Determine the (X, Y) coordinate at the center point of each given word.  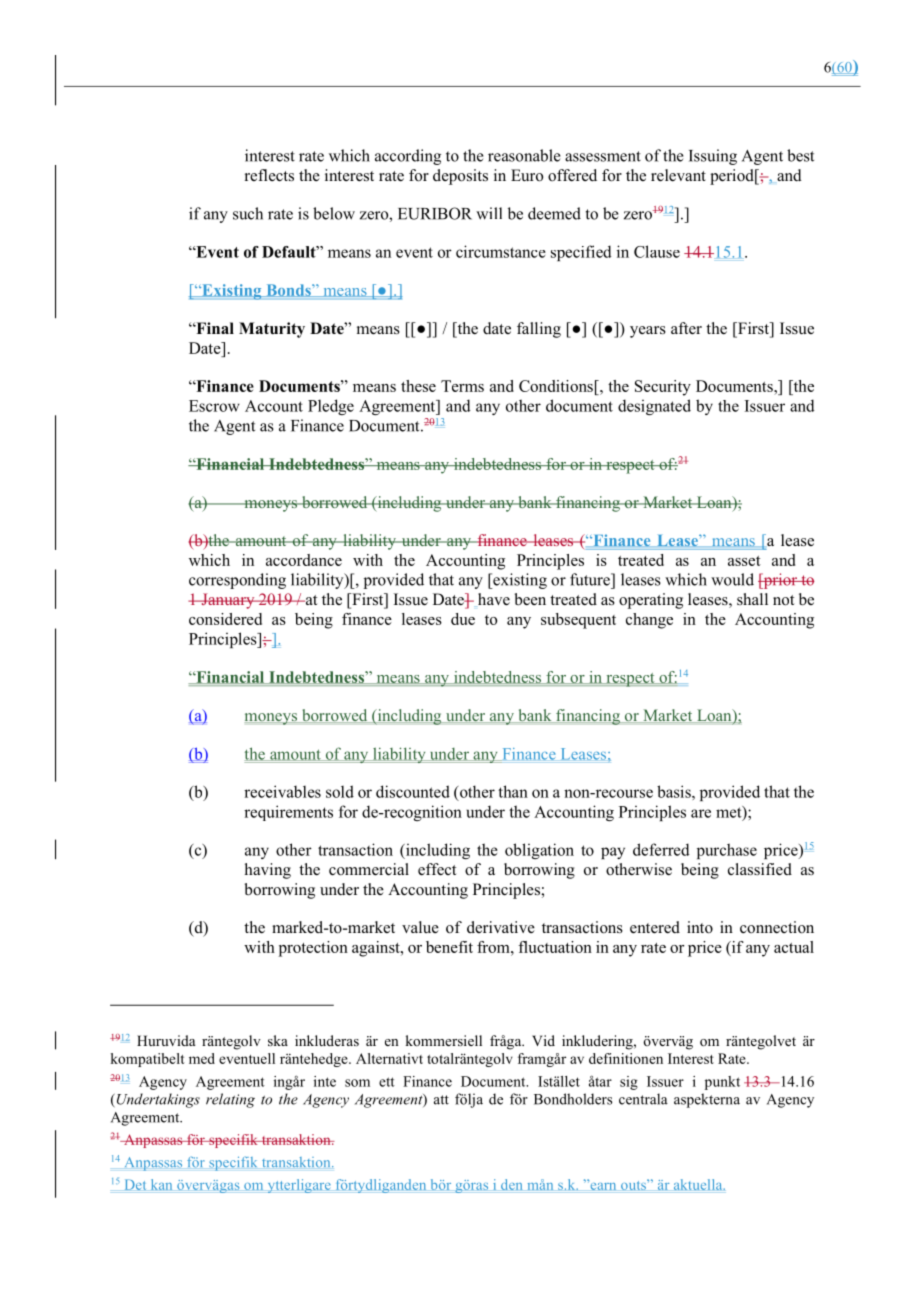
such (248, 213)
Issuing (713, 157)
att (441, 1100)
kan (161, 1184)
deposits (460, 177)
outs (634, 1184)
